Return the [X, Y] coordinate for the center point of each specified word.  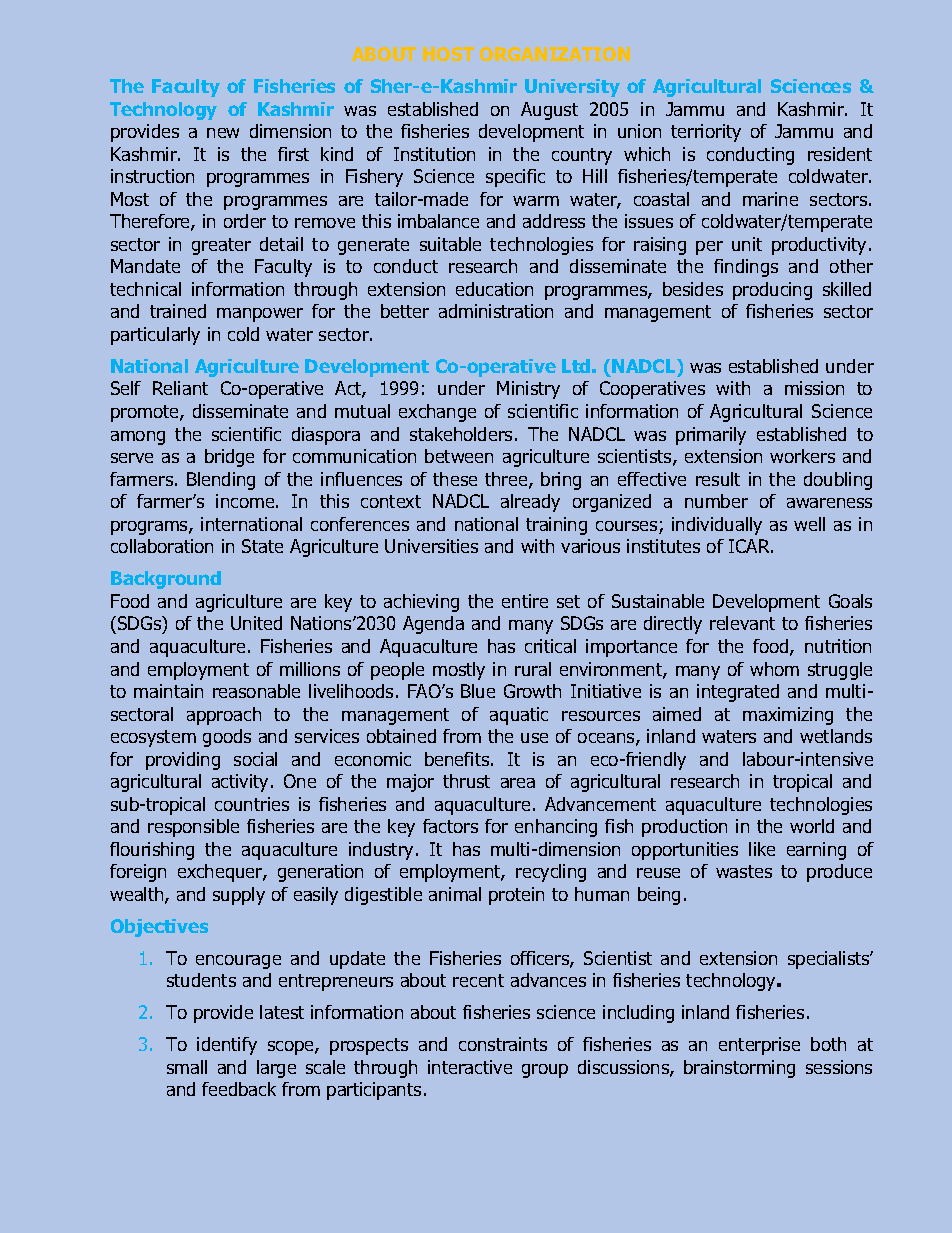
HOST [448, 54]
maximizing [788, 716]
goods [227, 738]
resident [840, 154]
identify [227, 1046]
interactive [470, 1067]
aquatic [519, 716]
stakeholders [461, 434]
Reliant [180, 388]
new [223, 133]
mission [814, 388]
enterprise [759, 1046]
